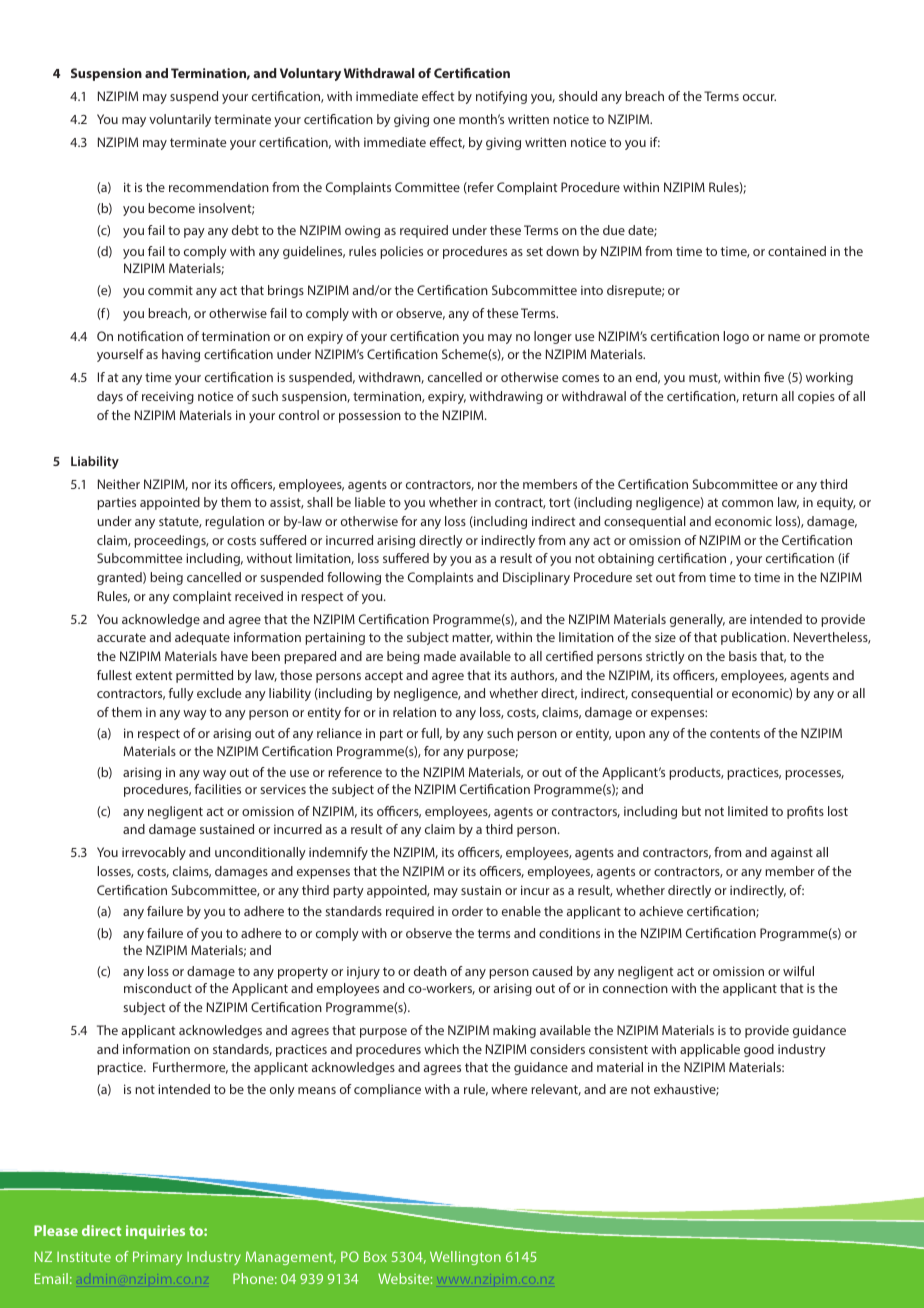 The width and height of the page is (924, 1308). Describe the element at coordinates (465, 1258) in the page. I see `Wellington` at that location.
